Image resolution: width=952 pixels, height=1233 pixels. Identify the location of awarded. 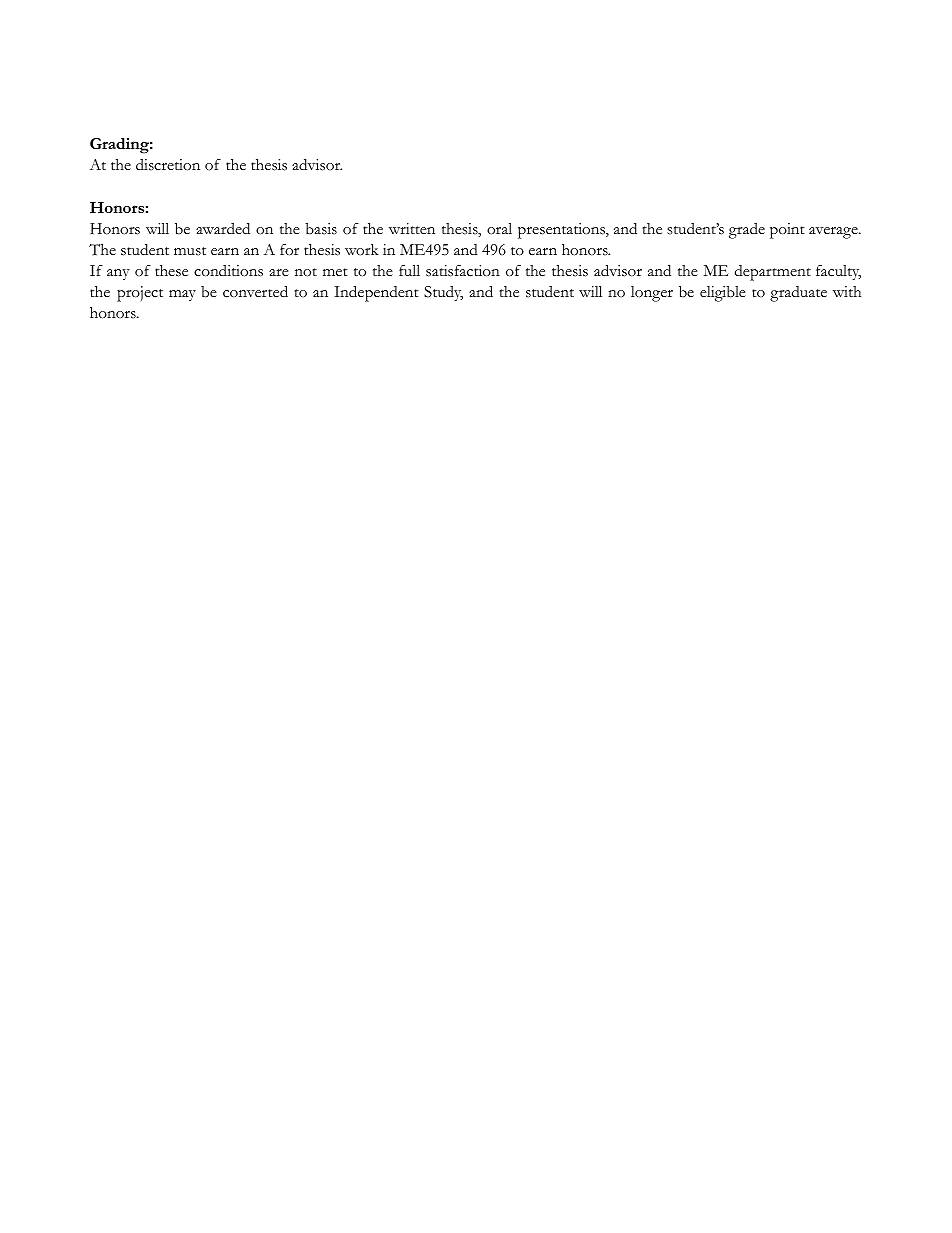
(223, 229).
